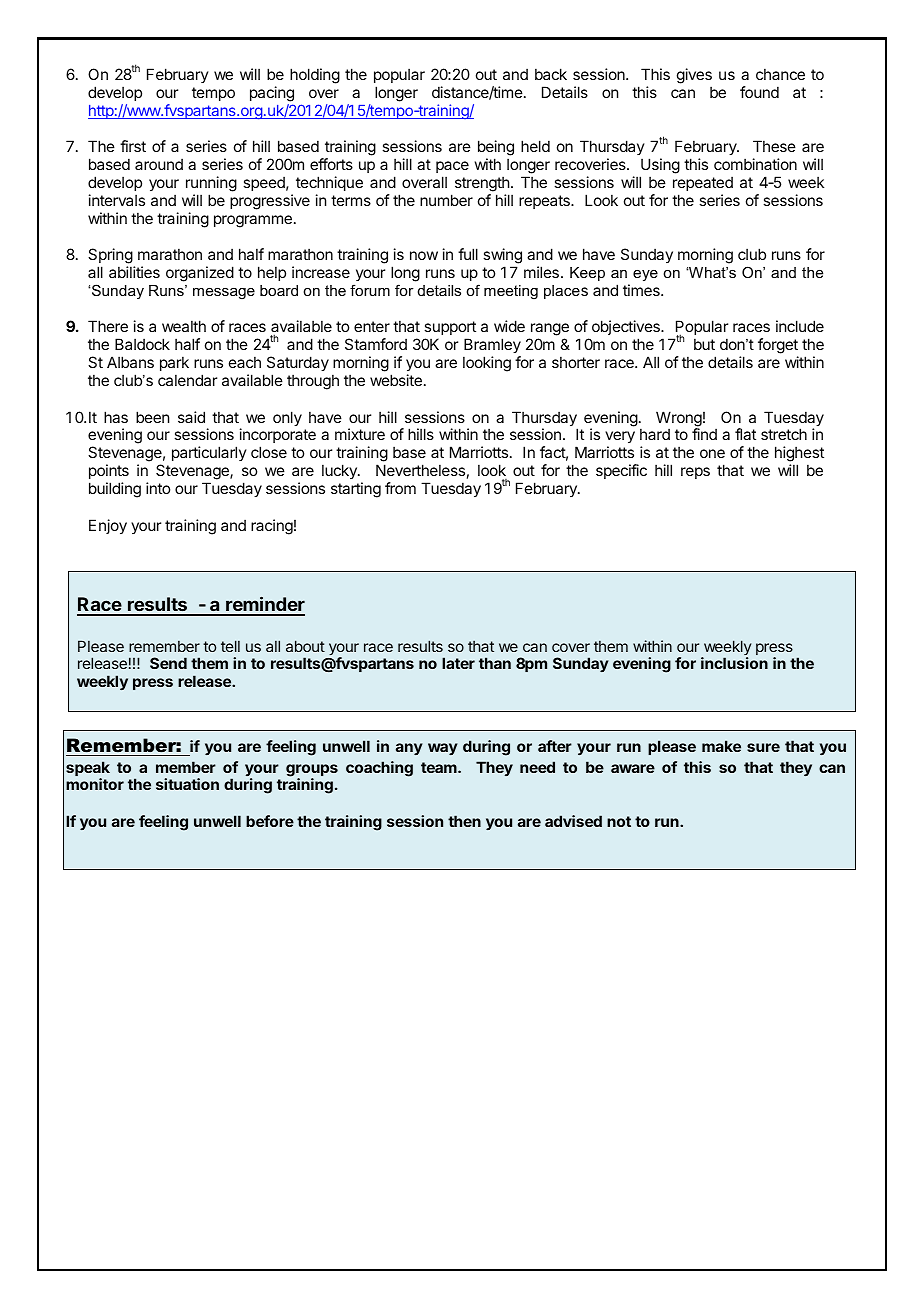 Image resolution: width=924 pixels, height=1308 pixels. I want to click on pacing, so click(272, 94).
